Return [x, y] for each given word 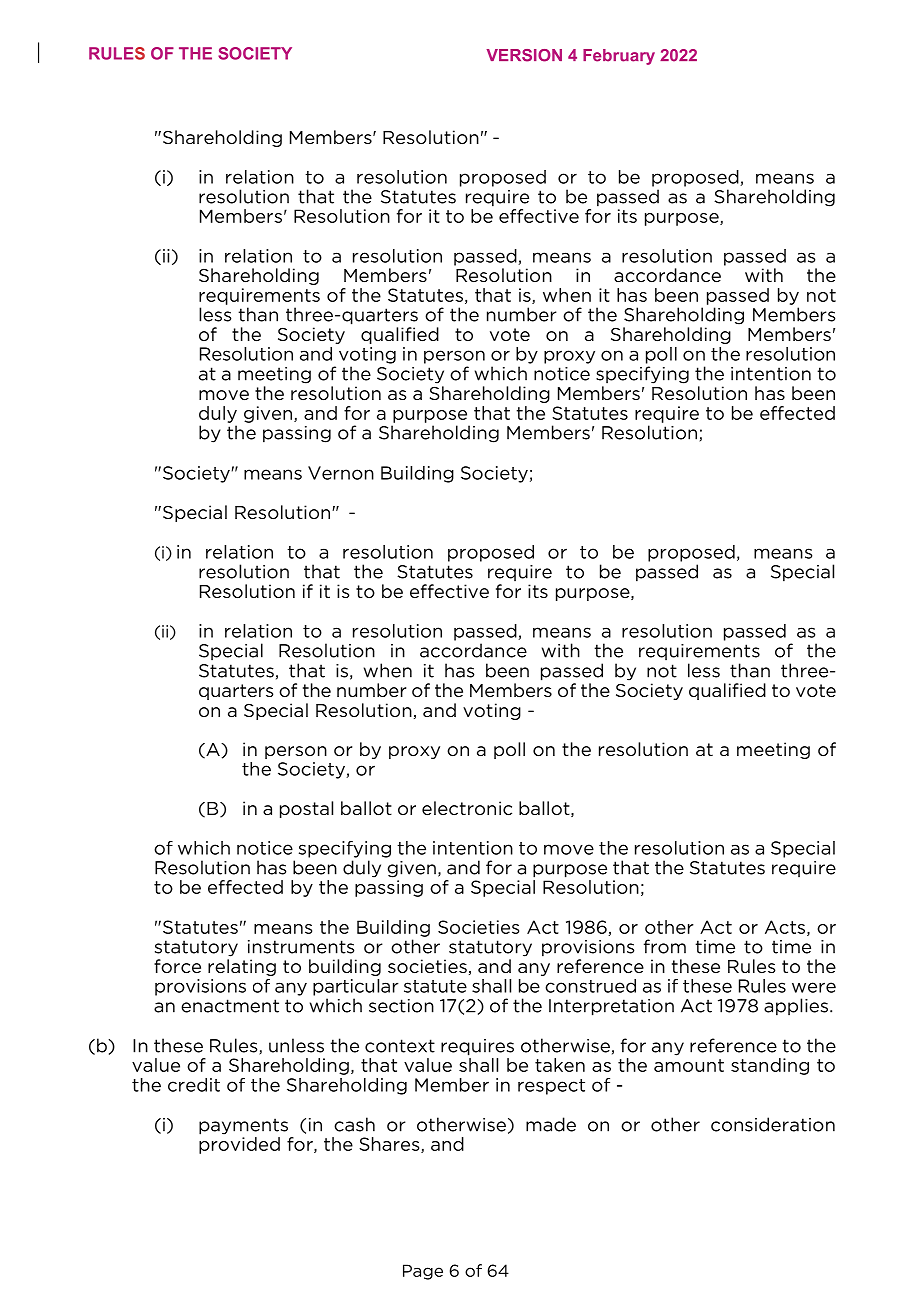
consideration [773, 1124]
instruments [301, 947]
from [665, 946]
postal [306, 809]
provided [239, 1145]
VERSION [524, 55]
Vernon [341, 473]
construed [590, 986]
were [814, 987]
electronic [467, 808]
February [619, 57]
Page [423, 1272]
